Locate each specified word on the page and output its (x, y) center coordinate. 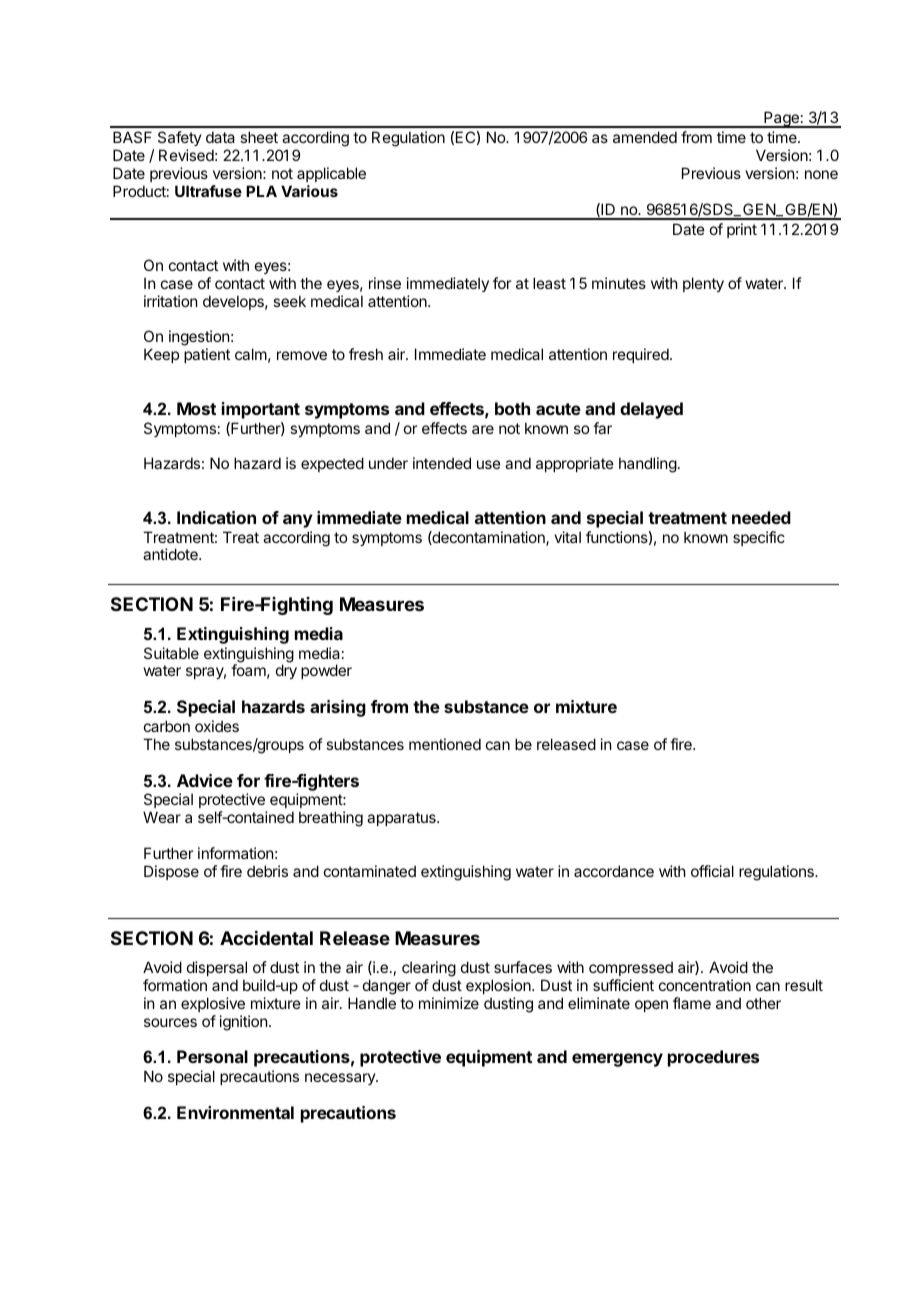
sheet (259, 137)
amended (645, 137)
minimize (449, 1003)
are (483, 429)
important (261, 410)
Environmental (235, 1112)
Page (781, 119)
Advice (205, 780)
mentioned (445, 744)
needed (761, 517)
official (712, 871)
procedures (713, 1058)
